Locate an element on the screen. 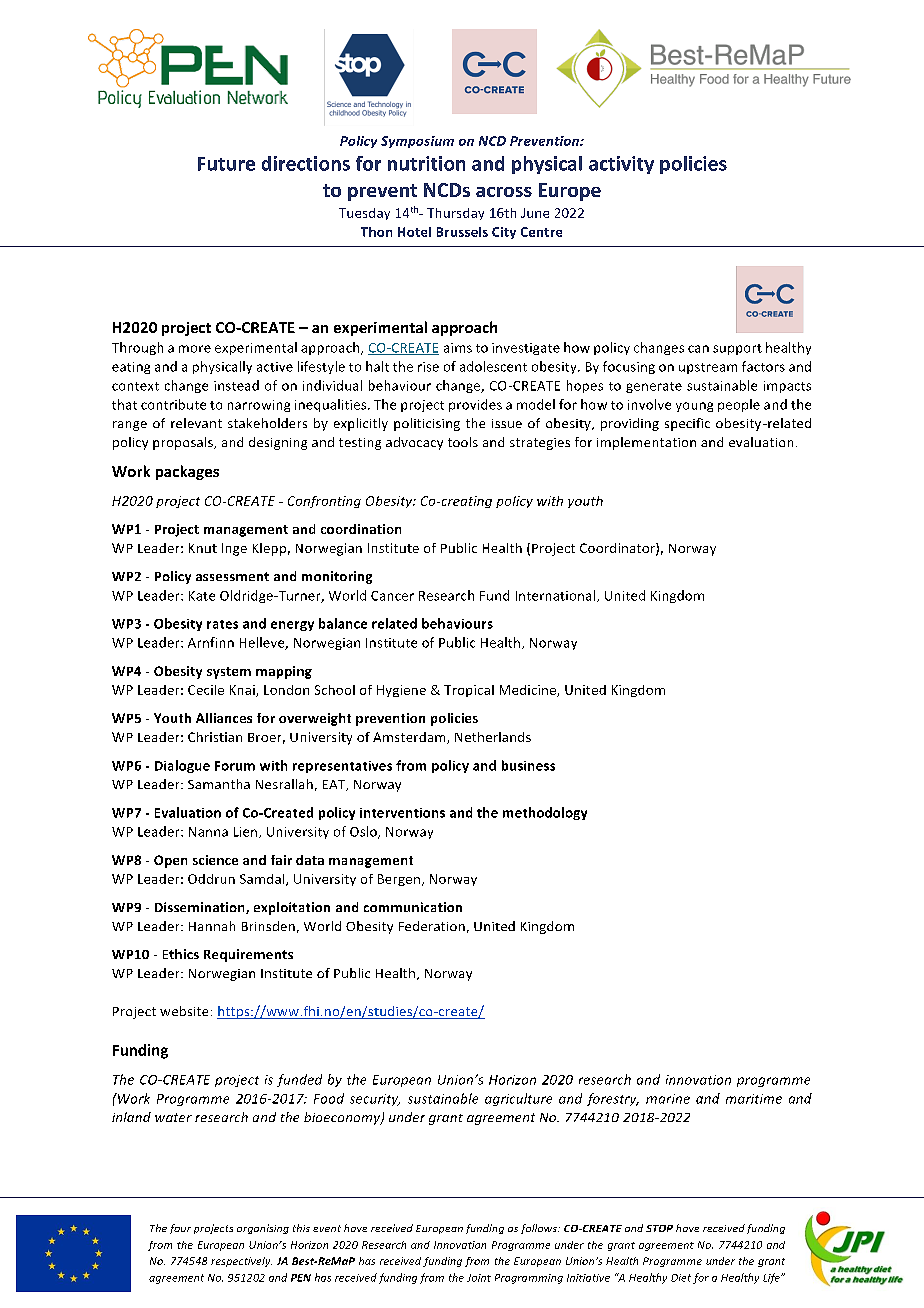 This screenshot has height=1308, width=924. activity is located at coordinates (621, 165).
